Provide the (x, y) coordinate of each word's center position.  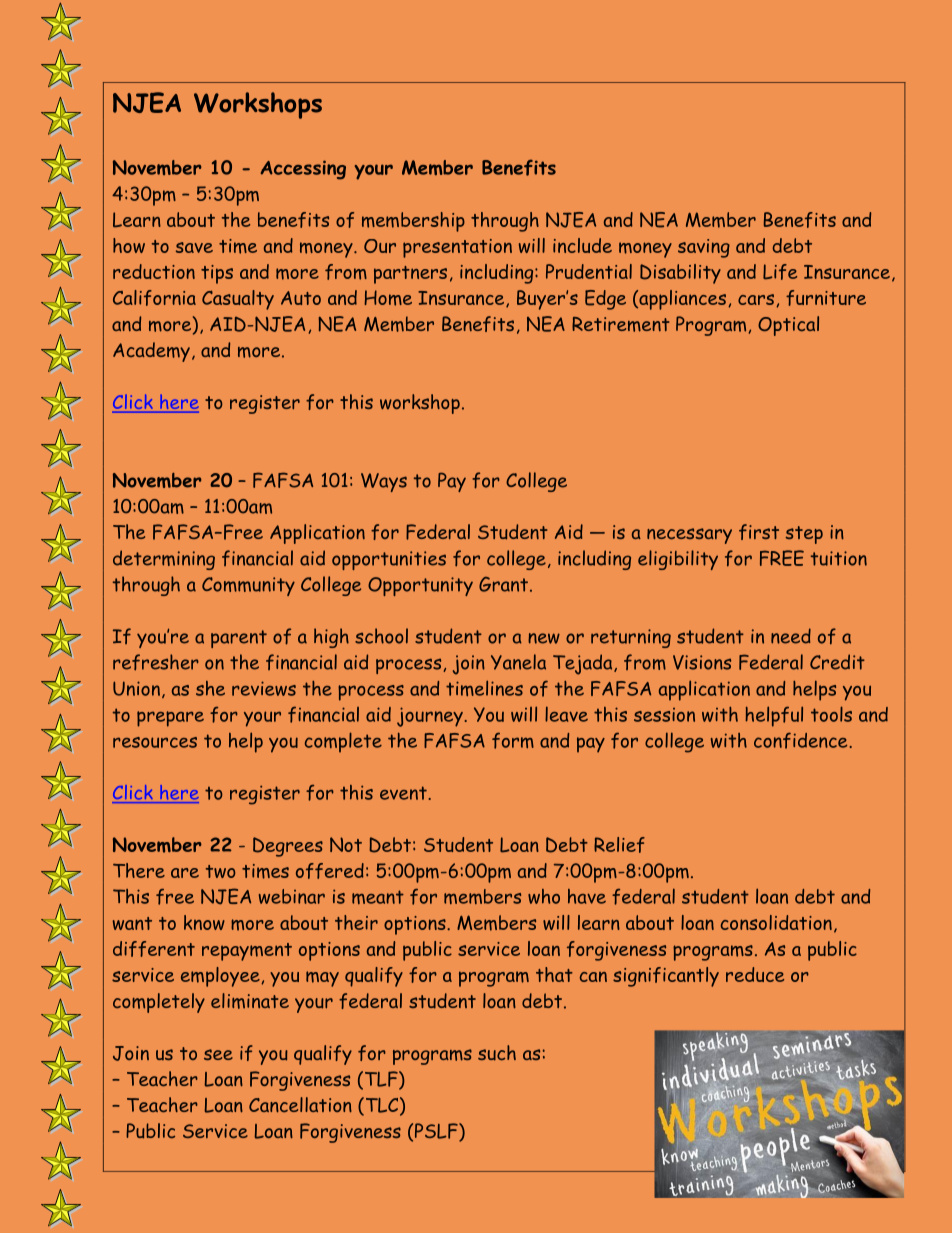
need (791, 636)
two (220, 871)
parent (239, 639)
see (218, 1054)
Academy (151, 352)
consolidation (776, 922)
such (497, 1053)
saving (704, 248)
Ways (384, 482)
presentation (457, 248)
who (544, 896)
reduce (755, 974)
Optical (788, 326)
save (194, 247)
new (544, 638)
